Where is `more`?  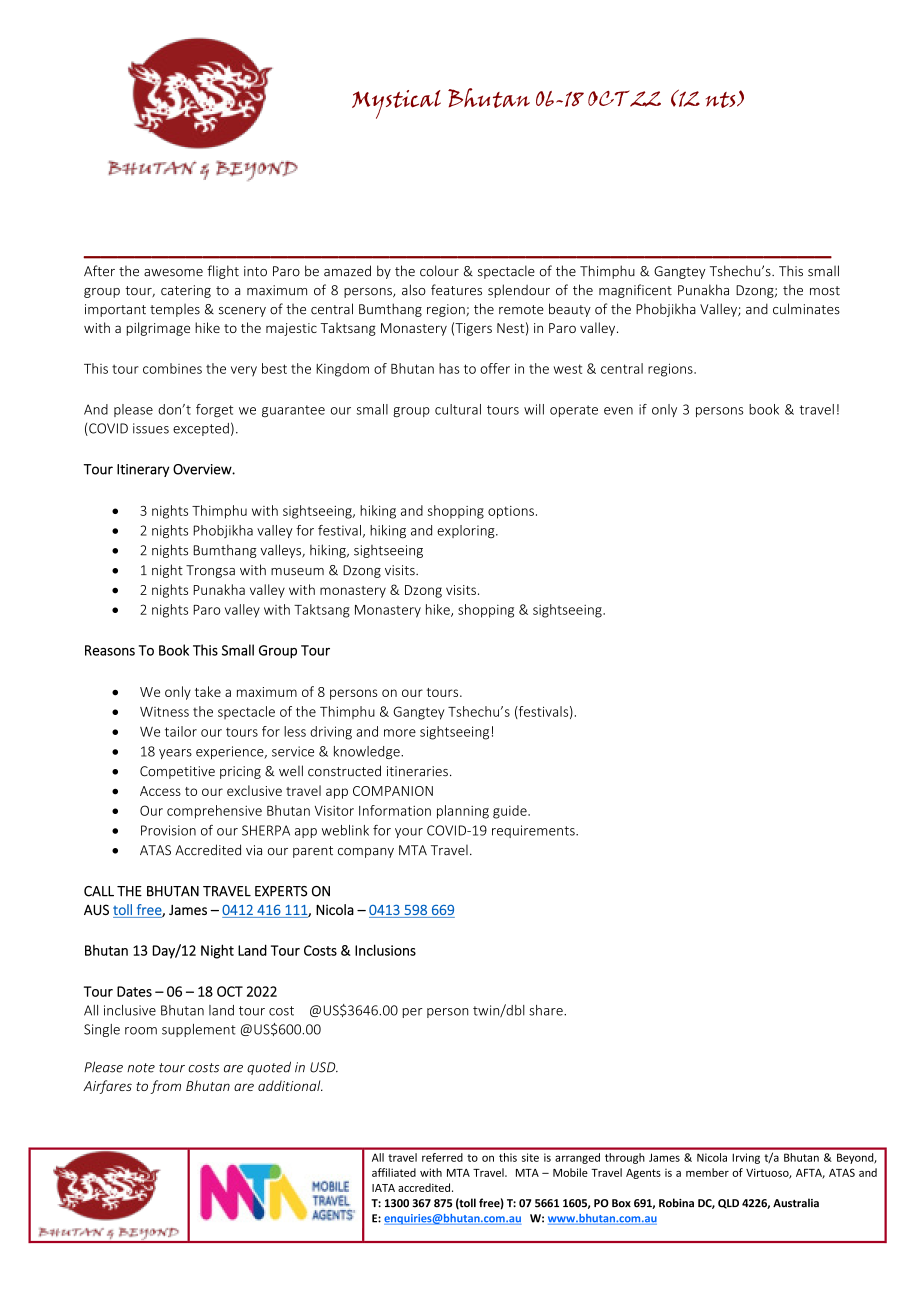 more is located at coordinates (400, 733).
